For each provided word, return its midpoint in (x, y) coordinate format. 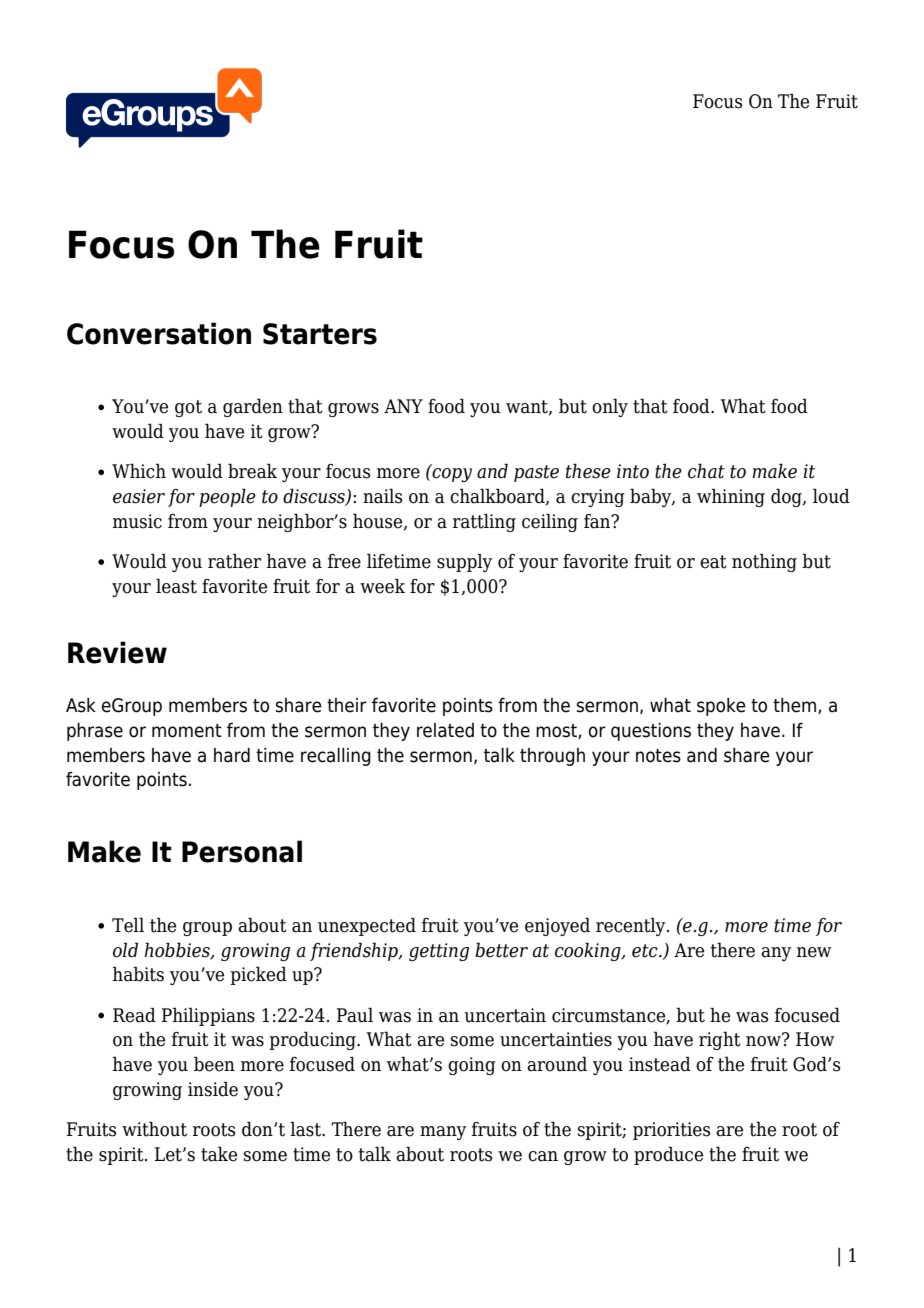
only (610, 407)
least (176, 586)
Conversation (159, 333)
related (445, 730)
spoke (721, 707)
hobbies (178, 950)
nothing (764, 562)
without (154, 1129)
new (814, 952)
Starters (320, 334)
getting (439, 952)
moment (187, 731)
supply (464, 562)
